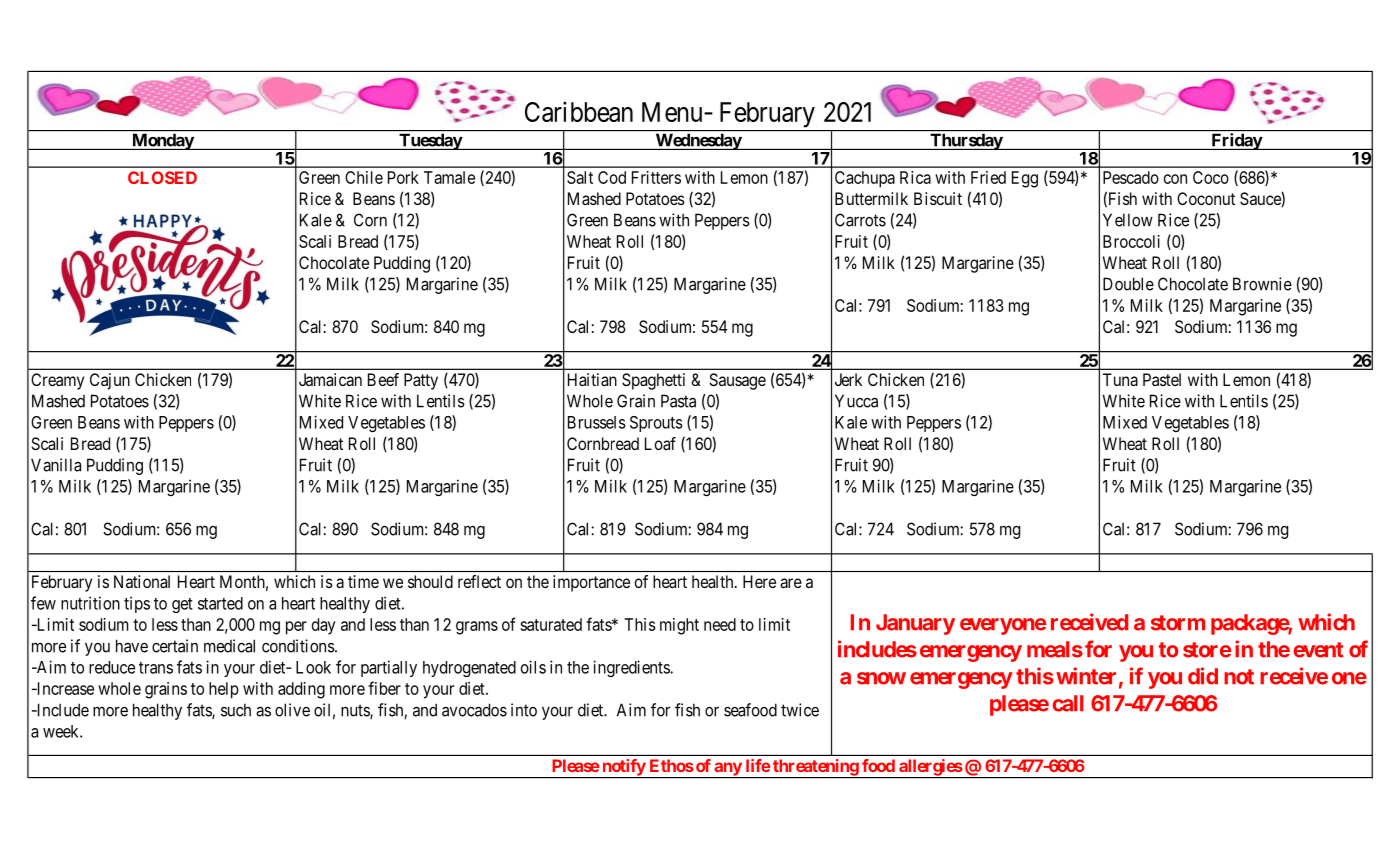 This screenshot has height=850, width=1400. Describe the element at coordinates (110, 381) in the screenshot. I see `Cajun` at that location.
